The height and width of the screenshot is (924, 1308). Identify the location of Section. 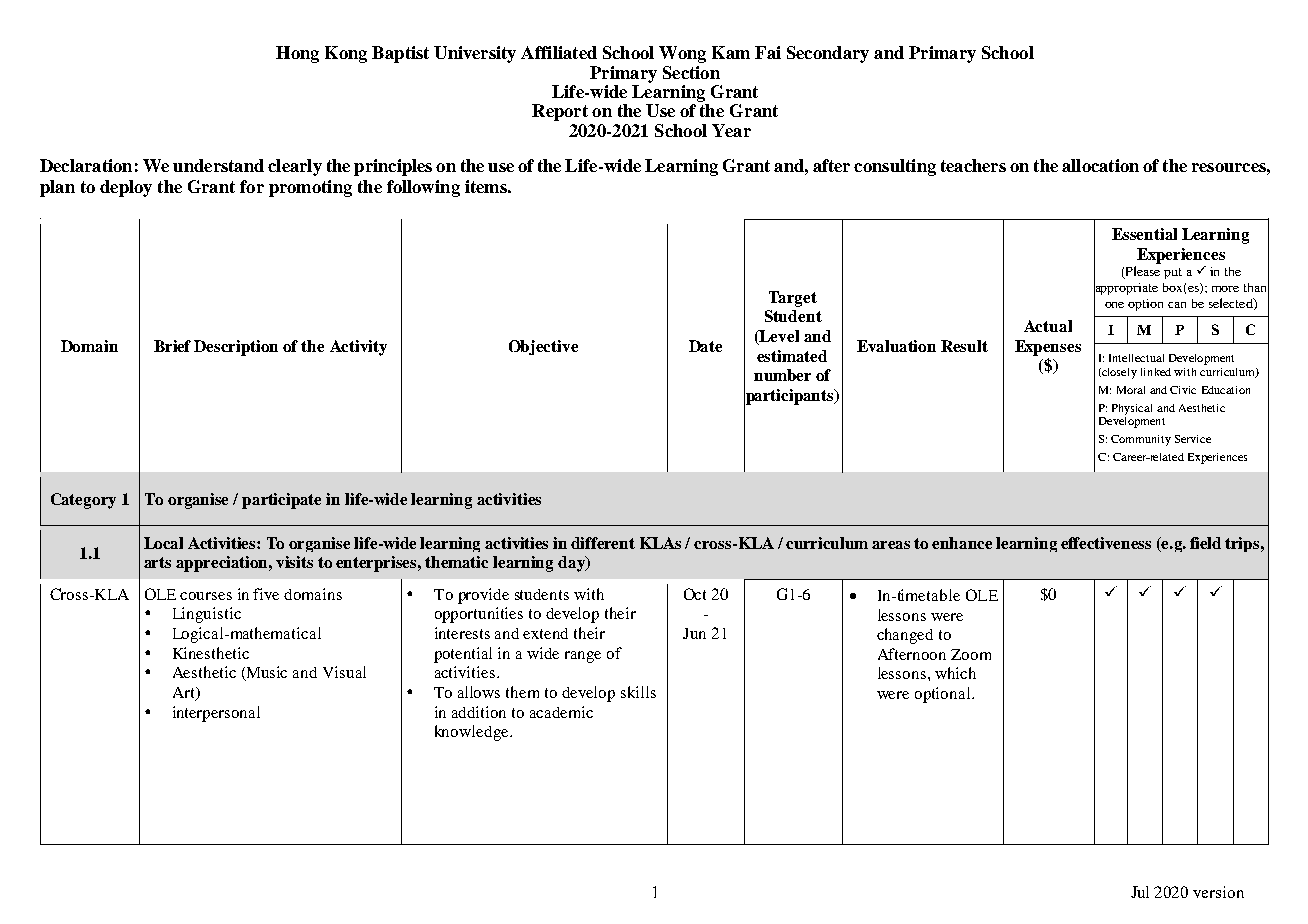
(691, 72).
